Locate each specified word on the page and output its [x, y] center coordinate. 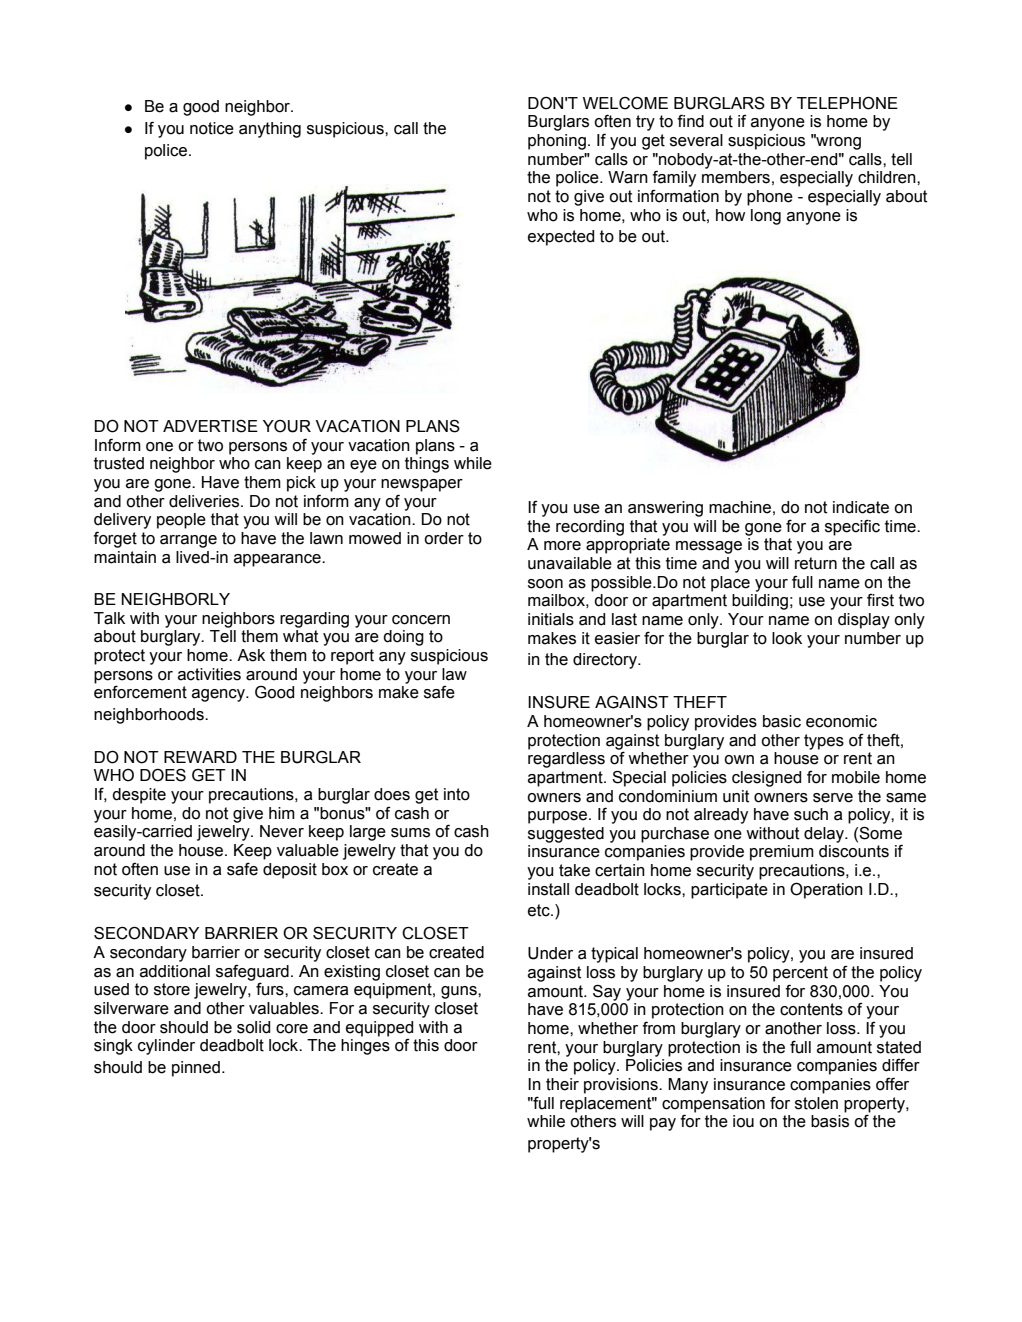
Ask [251, 655]
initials [551, 619]
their [562, 1084]
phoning [557, 142]
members [736, 177]
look [787, 638]
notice [212, 128]
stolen [816, 1103]
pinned [196, 1069]
